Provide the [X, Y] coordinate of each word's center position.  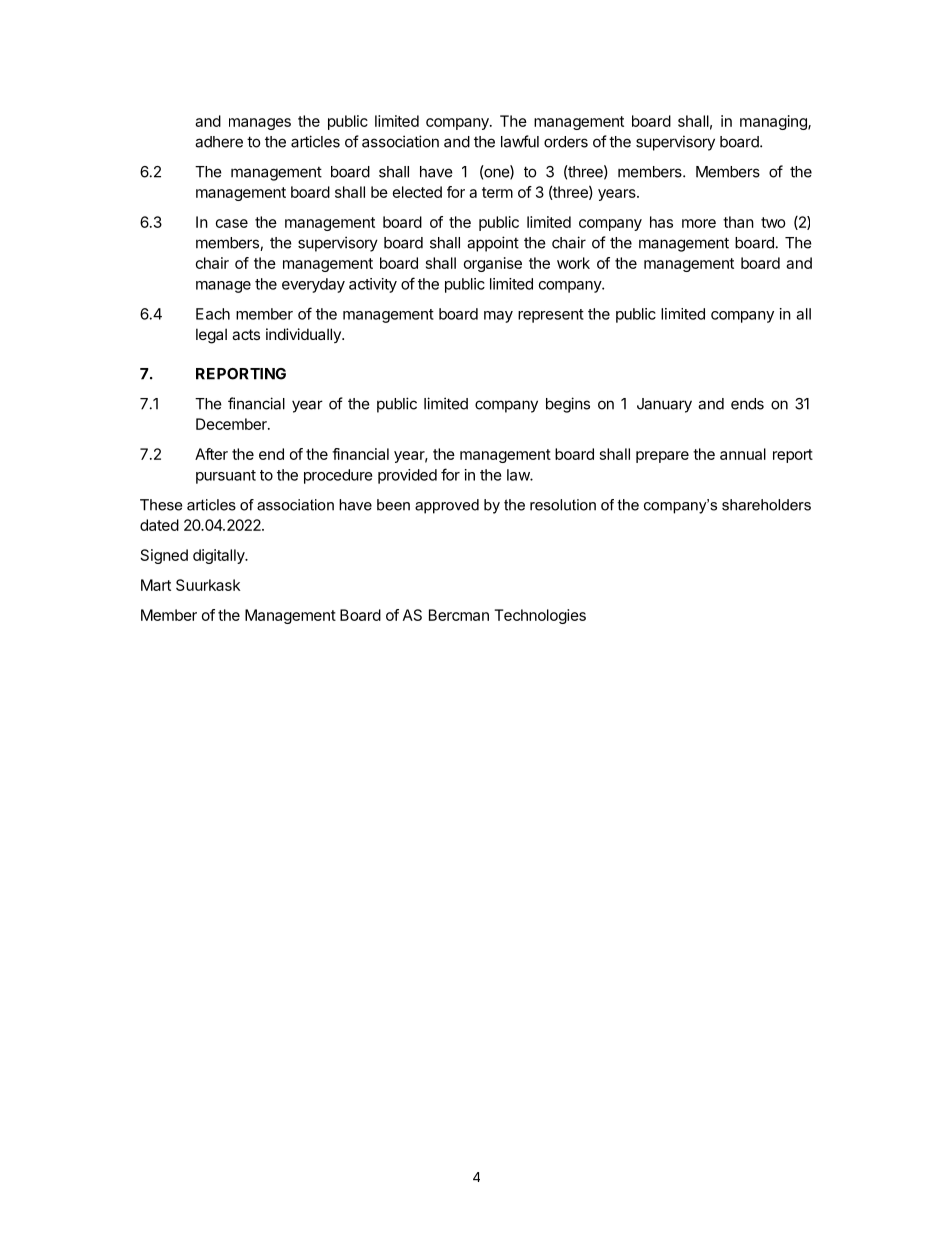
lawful [520, 141]
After [211, 454]
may [498, 317]
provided [407, 476]
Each [213, 314]
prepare [662, 457]
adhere [219, 142]
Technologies [540, 616]
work [573, 263]
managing [774, 122]
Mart [156, 585]
